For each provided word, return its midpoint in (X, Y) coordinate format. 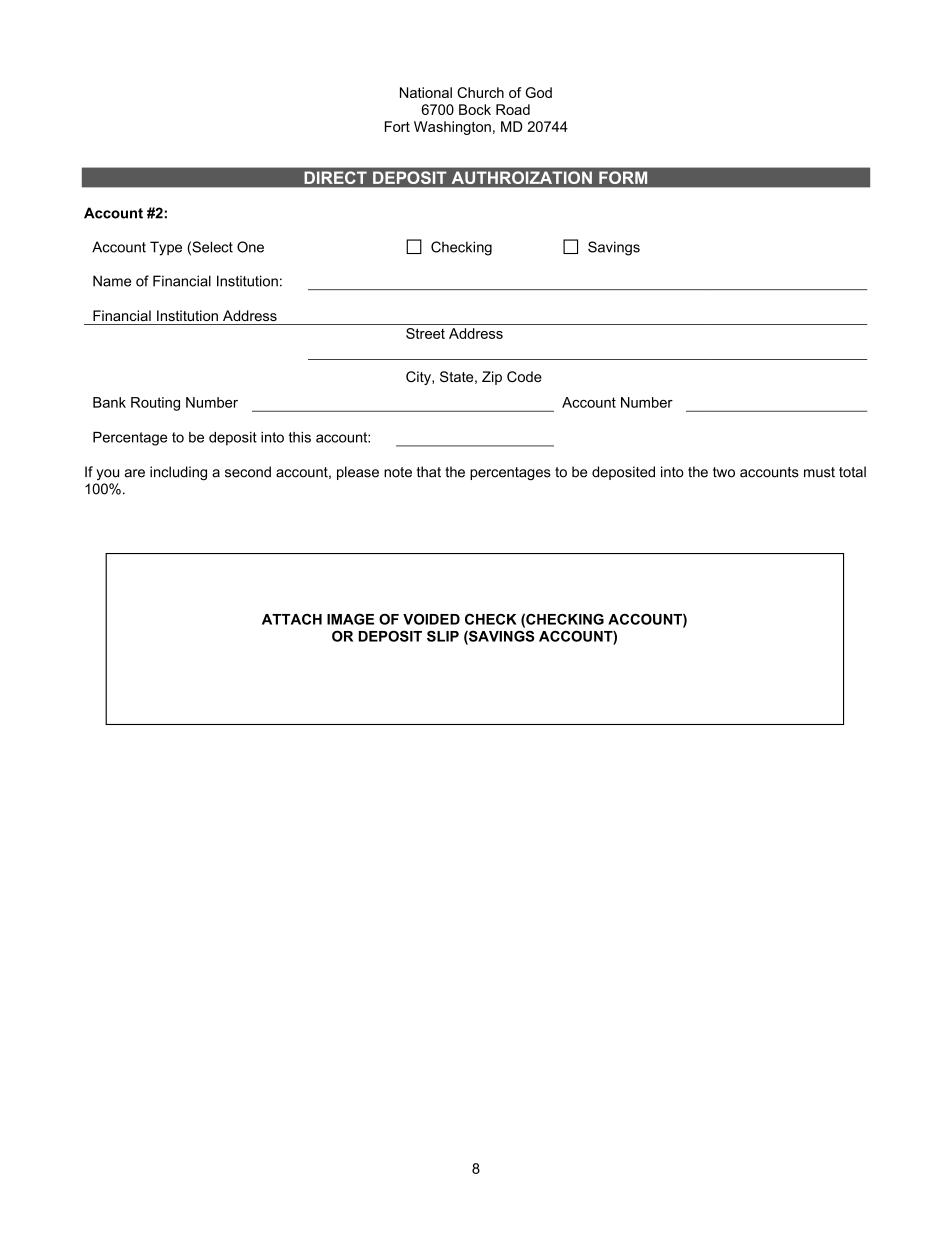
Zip (492, 378)
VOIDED (431, 619)
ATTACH (292, 619)
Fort (397, 126)
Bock (475, 109)
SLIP (443, 636)
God (538, 92)
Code (524, 376)
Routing (155, 404)
